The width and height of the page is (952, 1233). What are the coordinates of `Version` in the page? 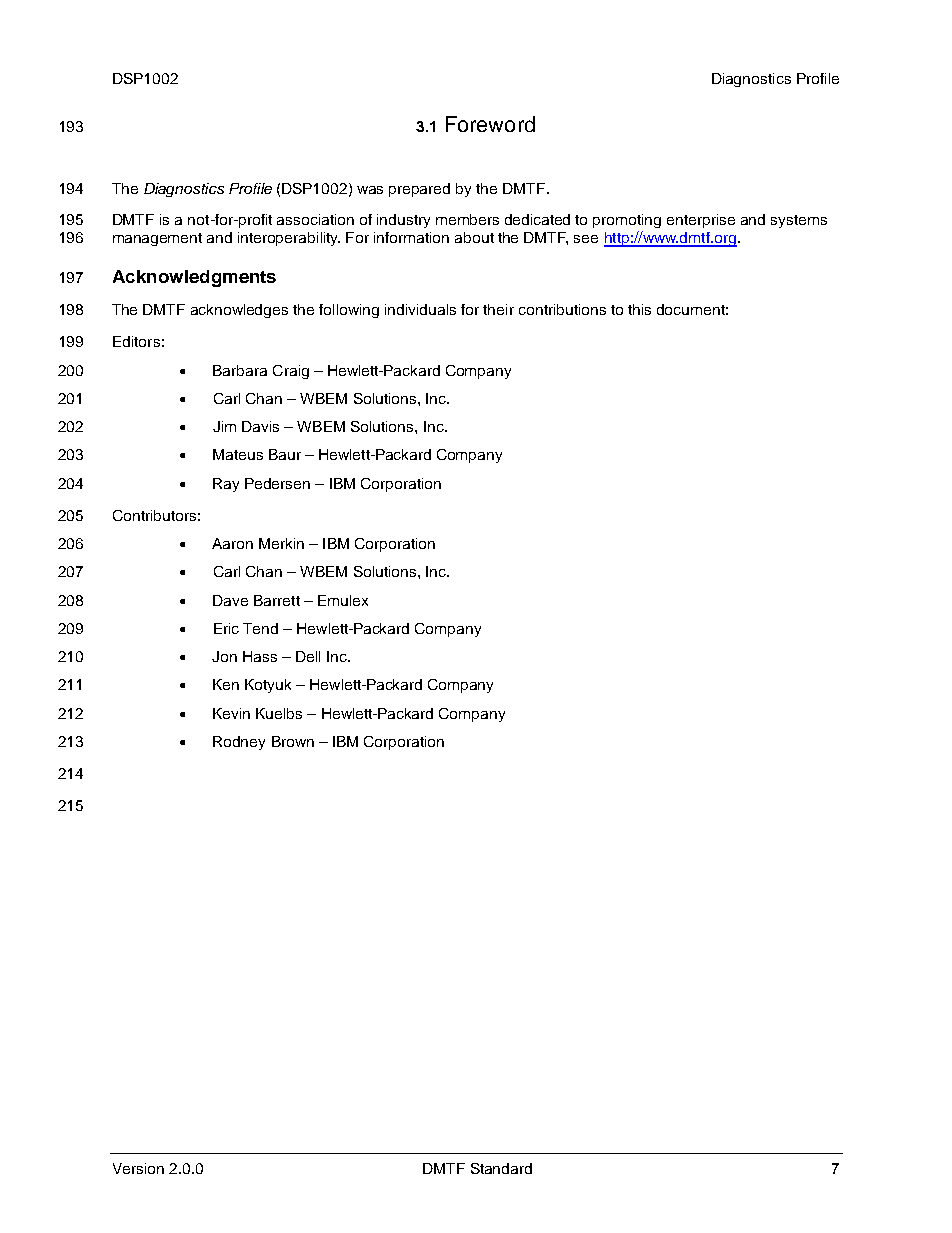 It's located at (138, 1168).
